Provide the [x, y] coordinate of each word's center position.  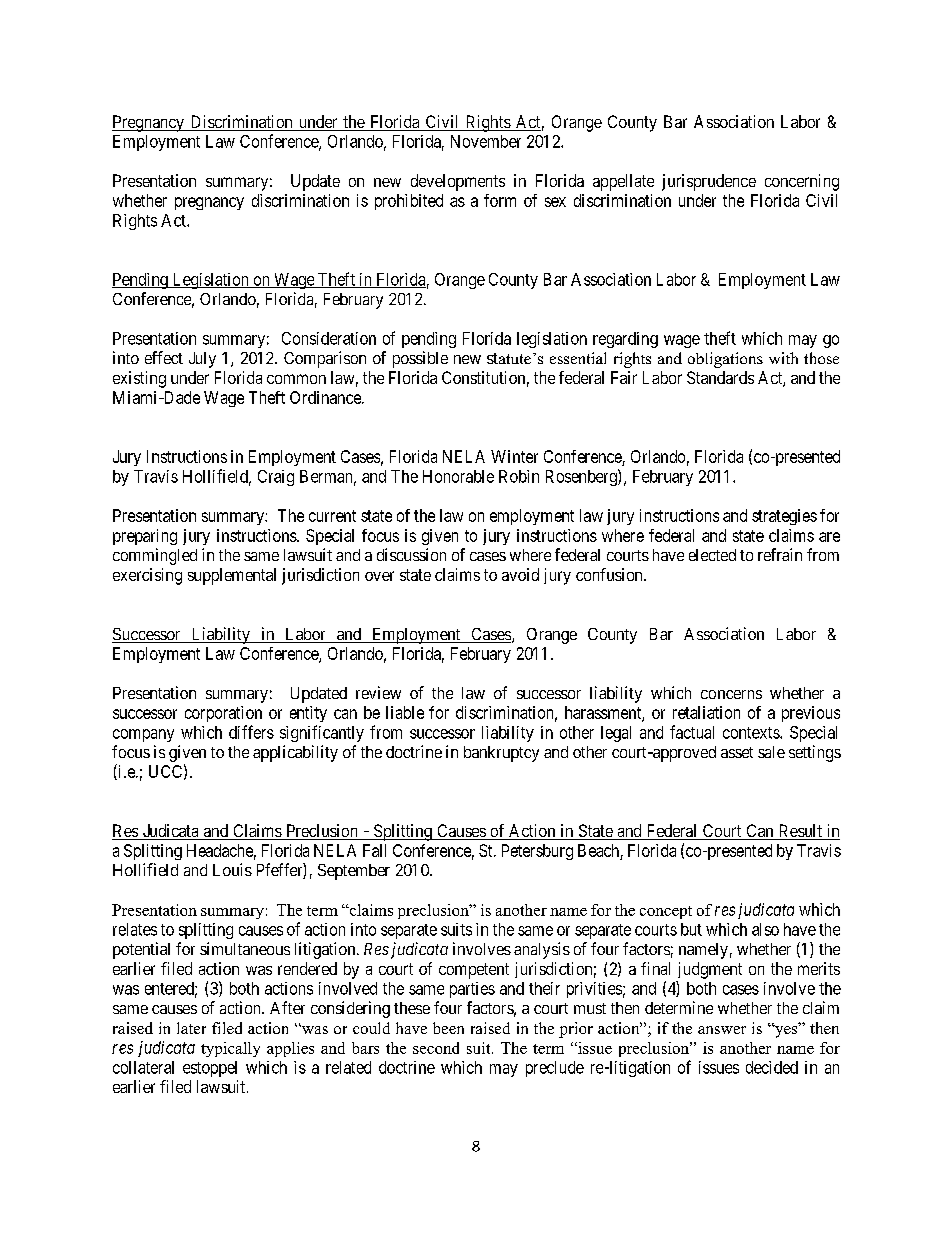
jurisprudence [709, 182]
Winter [514, 456]
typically [230, 1049]
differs [251, 732]
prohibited [409, 202]
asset [737, 752]
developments [458, 182]
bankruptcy [501, 754]
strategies [784, 517]
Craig [276, 478]
